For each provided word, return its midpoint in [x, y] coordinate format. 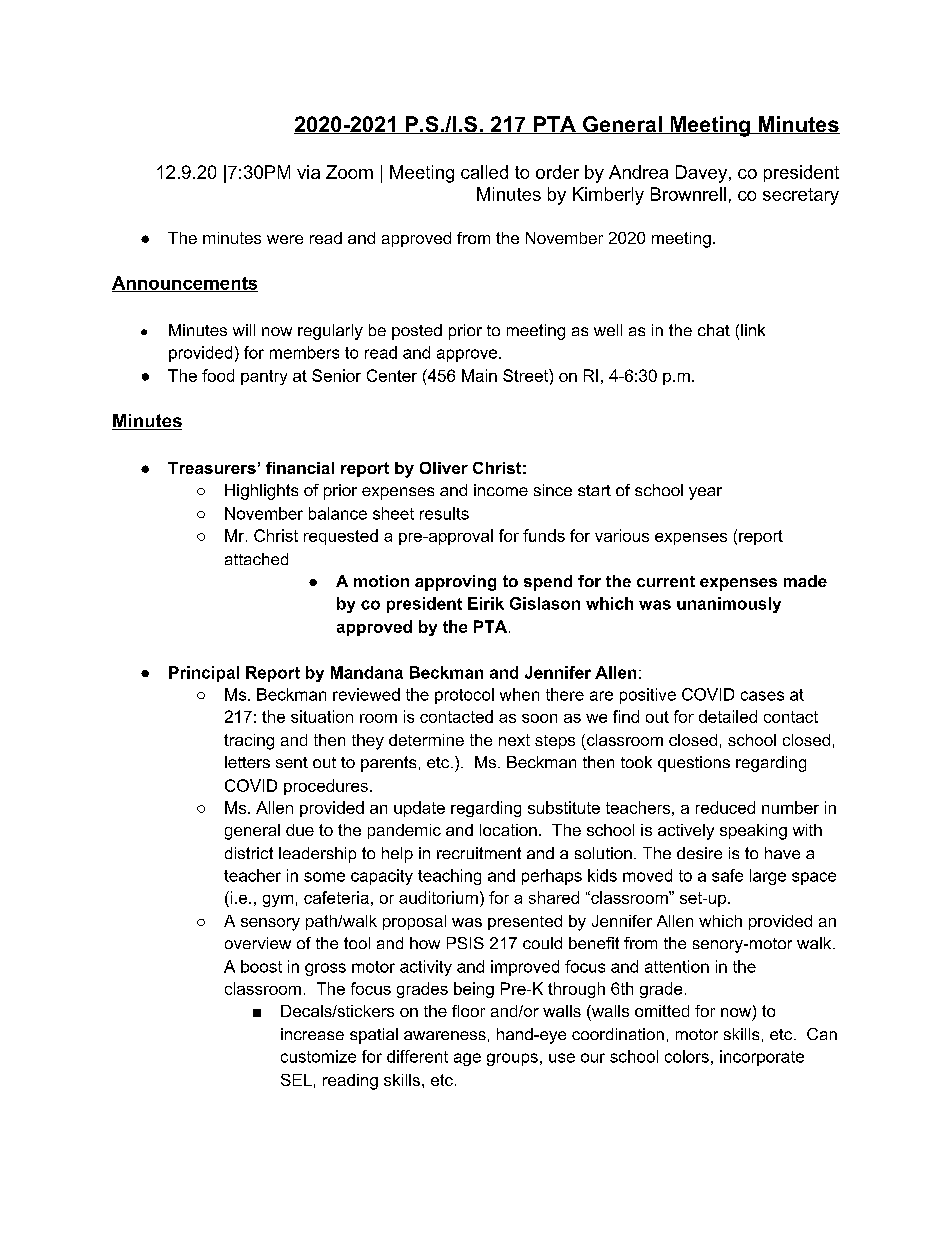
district [249, 853]
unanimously [729, 605]
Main [479, 375]
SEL [296, 1080]
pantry [264, 377]
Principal [204, 674]
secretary [801, 196]
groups [512, 1059]
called [484, 172]
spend [548, 583]
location [508, 830]
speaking [753, 832]
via [308, 172]
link [753, 330]
